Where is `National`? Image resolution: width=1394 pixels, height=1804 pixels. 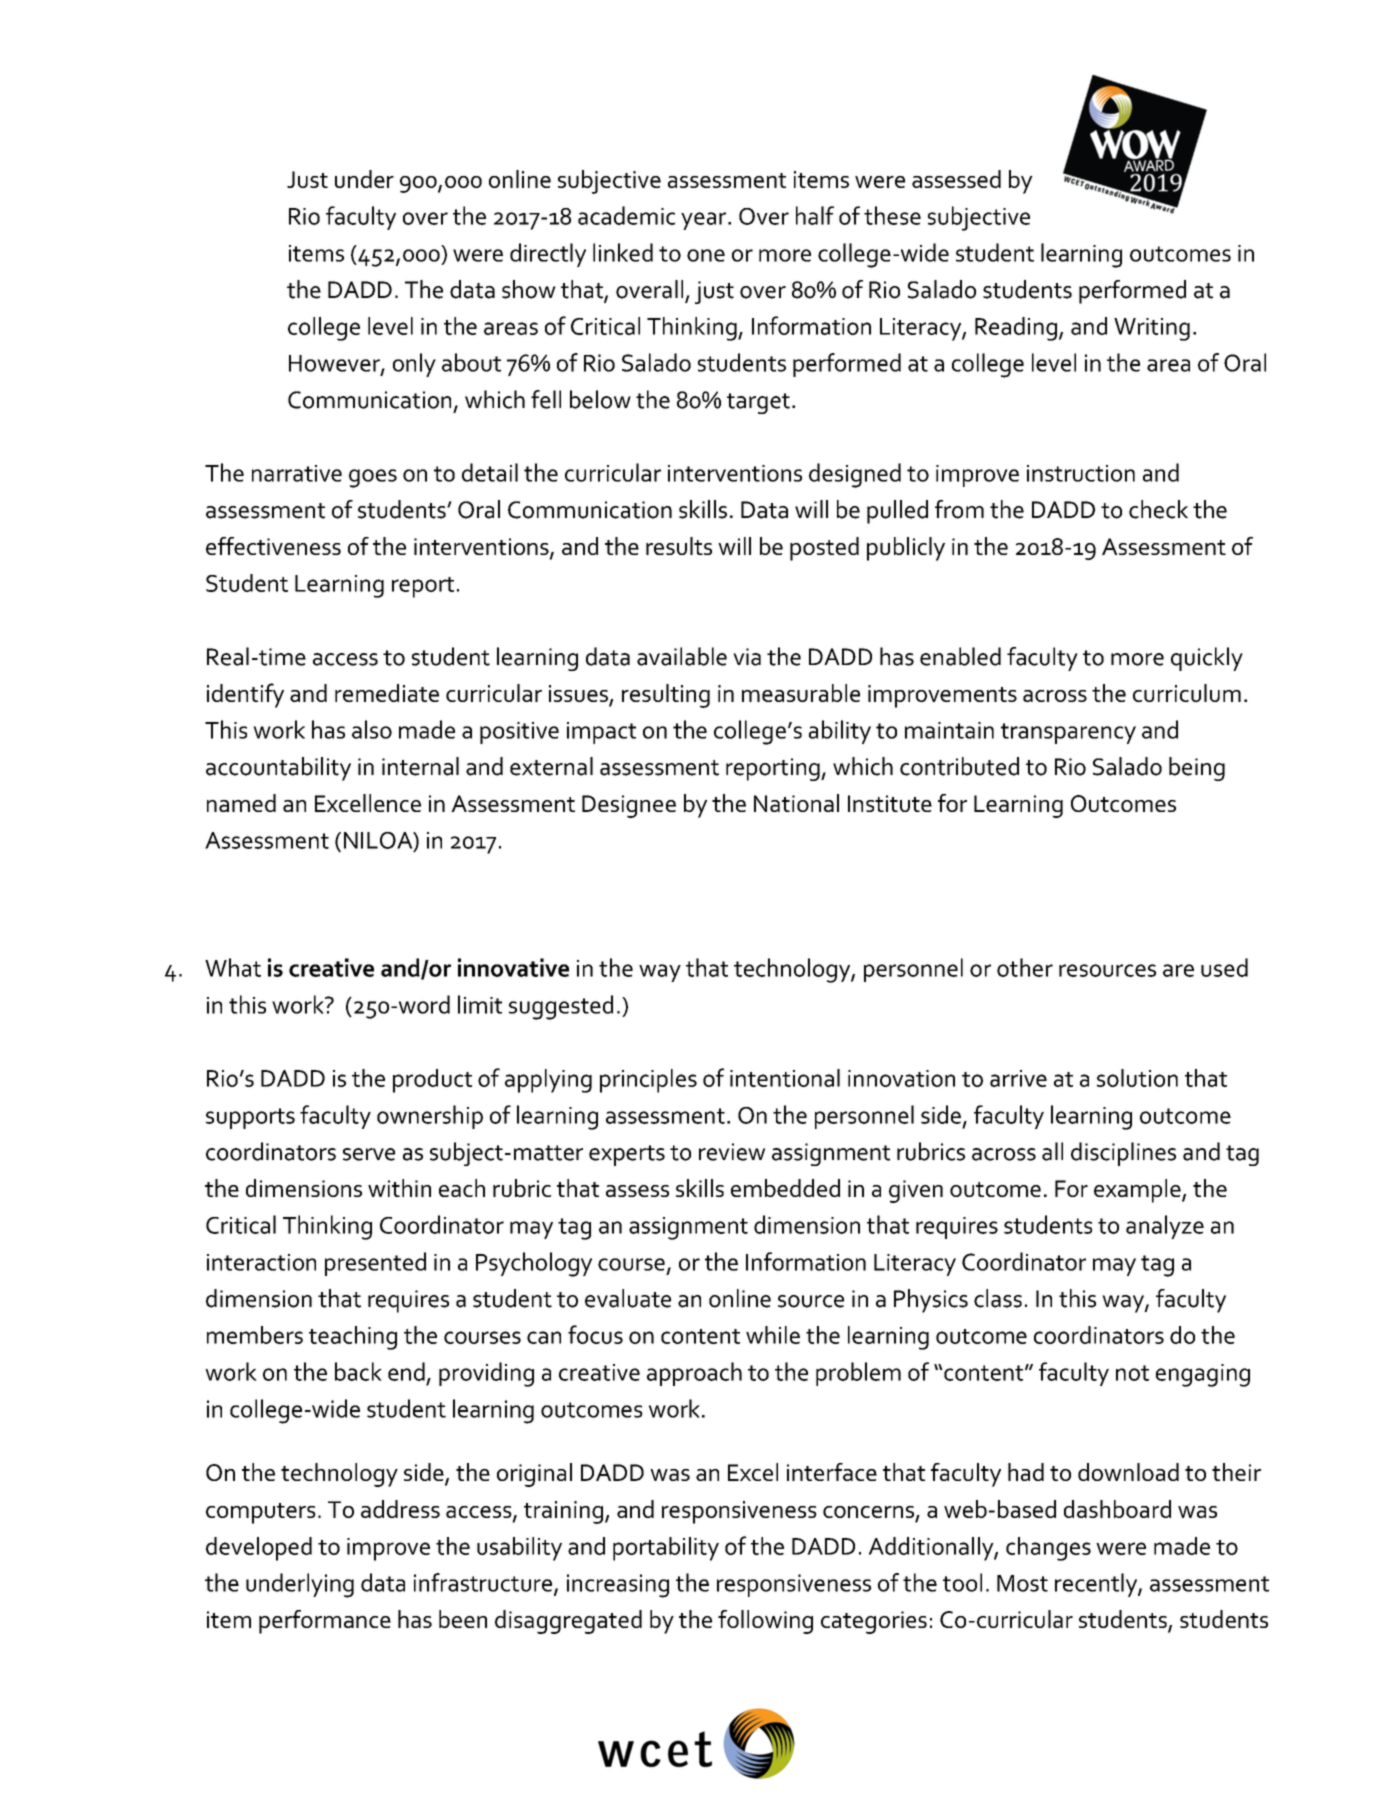 National is located at coordinates (796, 803).
